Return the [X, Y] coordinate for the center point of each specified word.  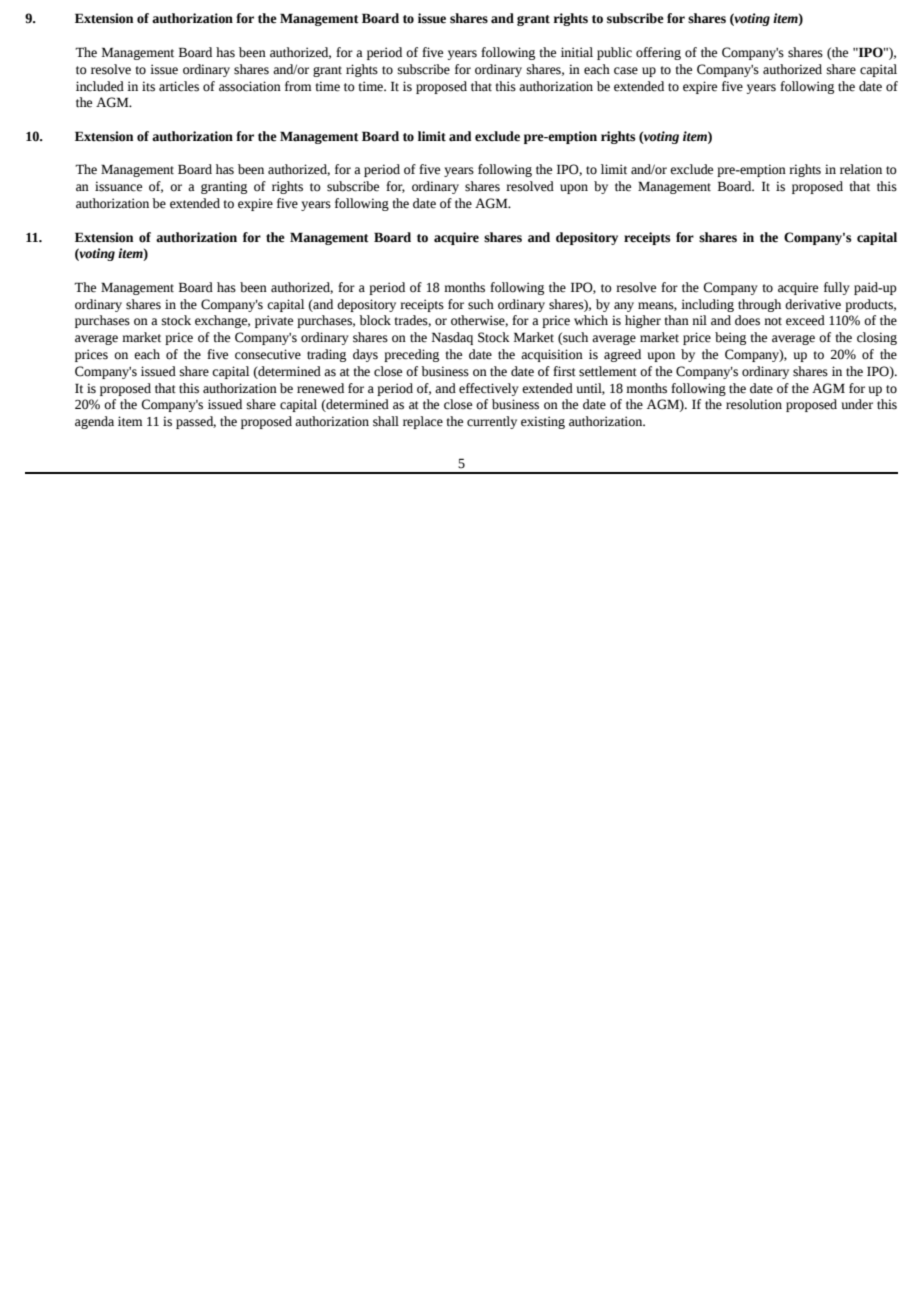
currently [492, 422]
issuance [118, 186]
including [707, 305]
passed [196, 422]
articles [179, 86]
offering [658, 53]
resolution [754, 404]
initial [577, 52]
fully [837, 288]
